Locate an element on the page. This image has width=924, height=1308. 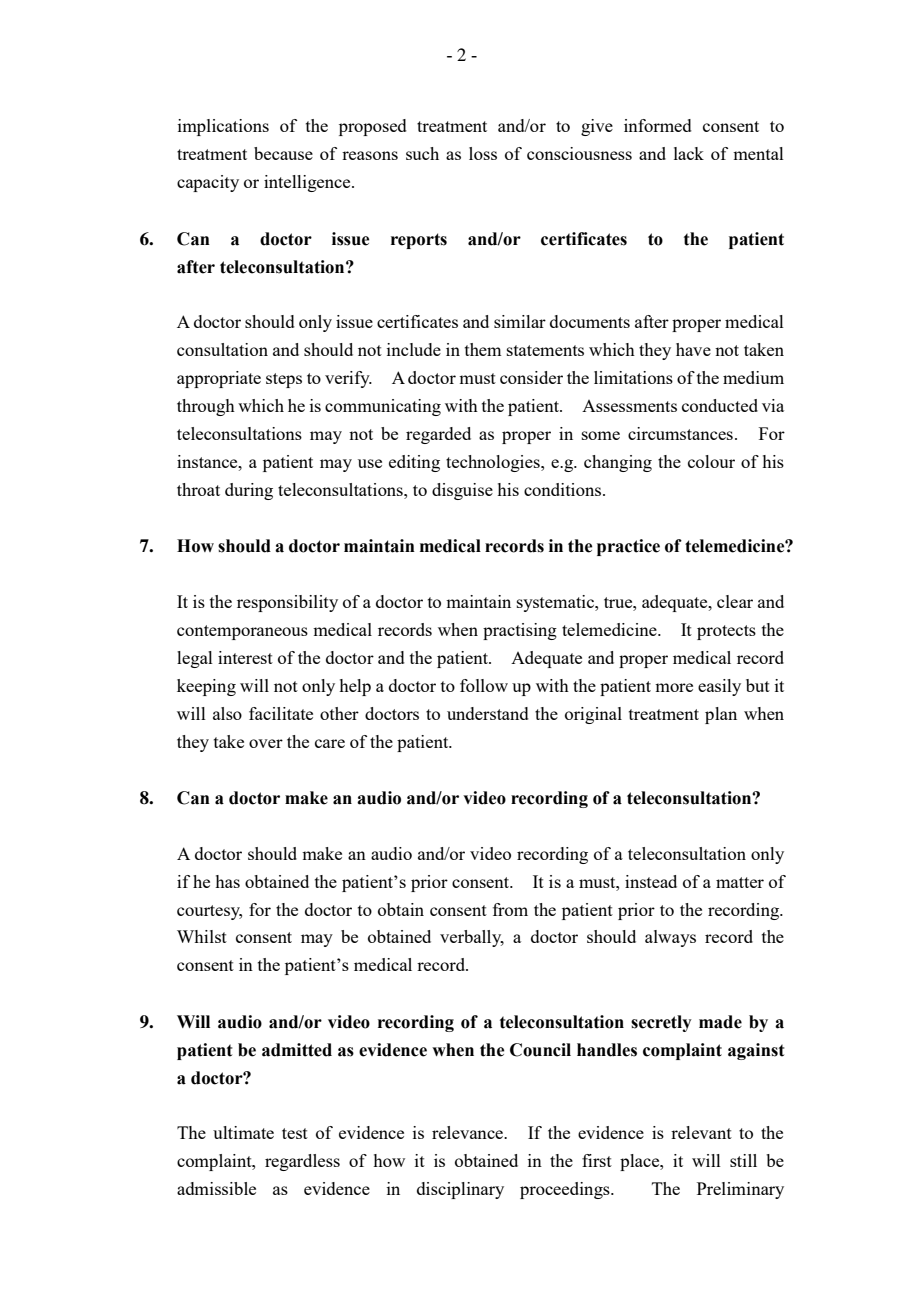
relevance is located at coordinates (468, 1132).
